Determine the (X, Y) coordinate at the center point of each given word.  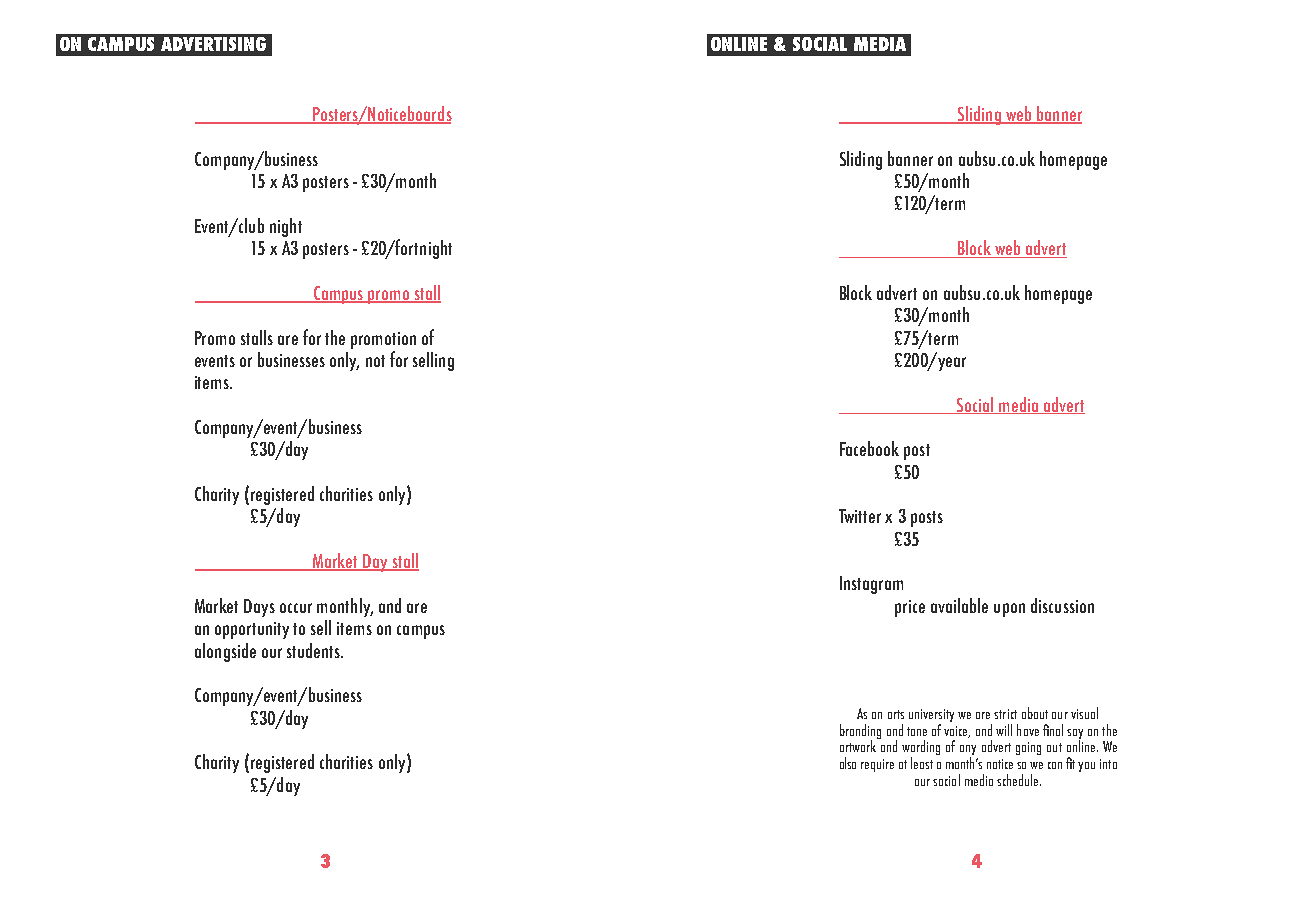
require (877, 765)
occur (296, 608)
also (848, 763)
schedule (1019, 780)
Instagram (871, 585)
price (910, 608)
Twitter (860, 516)
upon (1009, 610)
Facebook (869, 448)
